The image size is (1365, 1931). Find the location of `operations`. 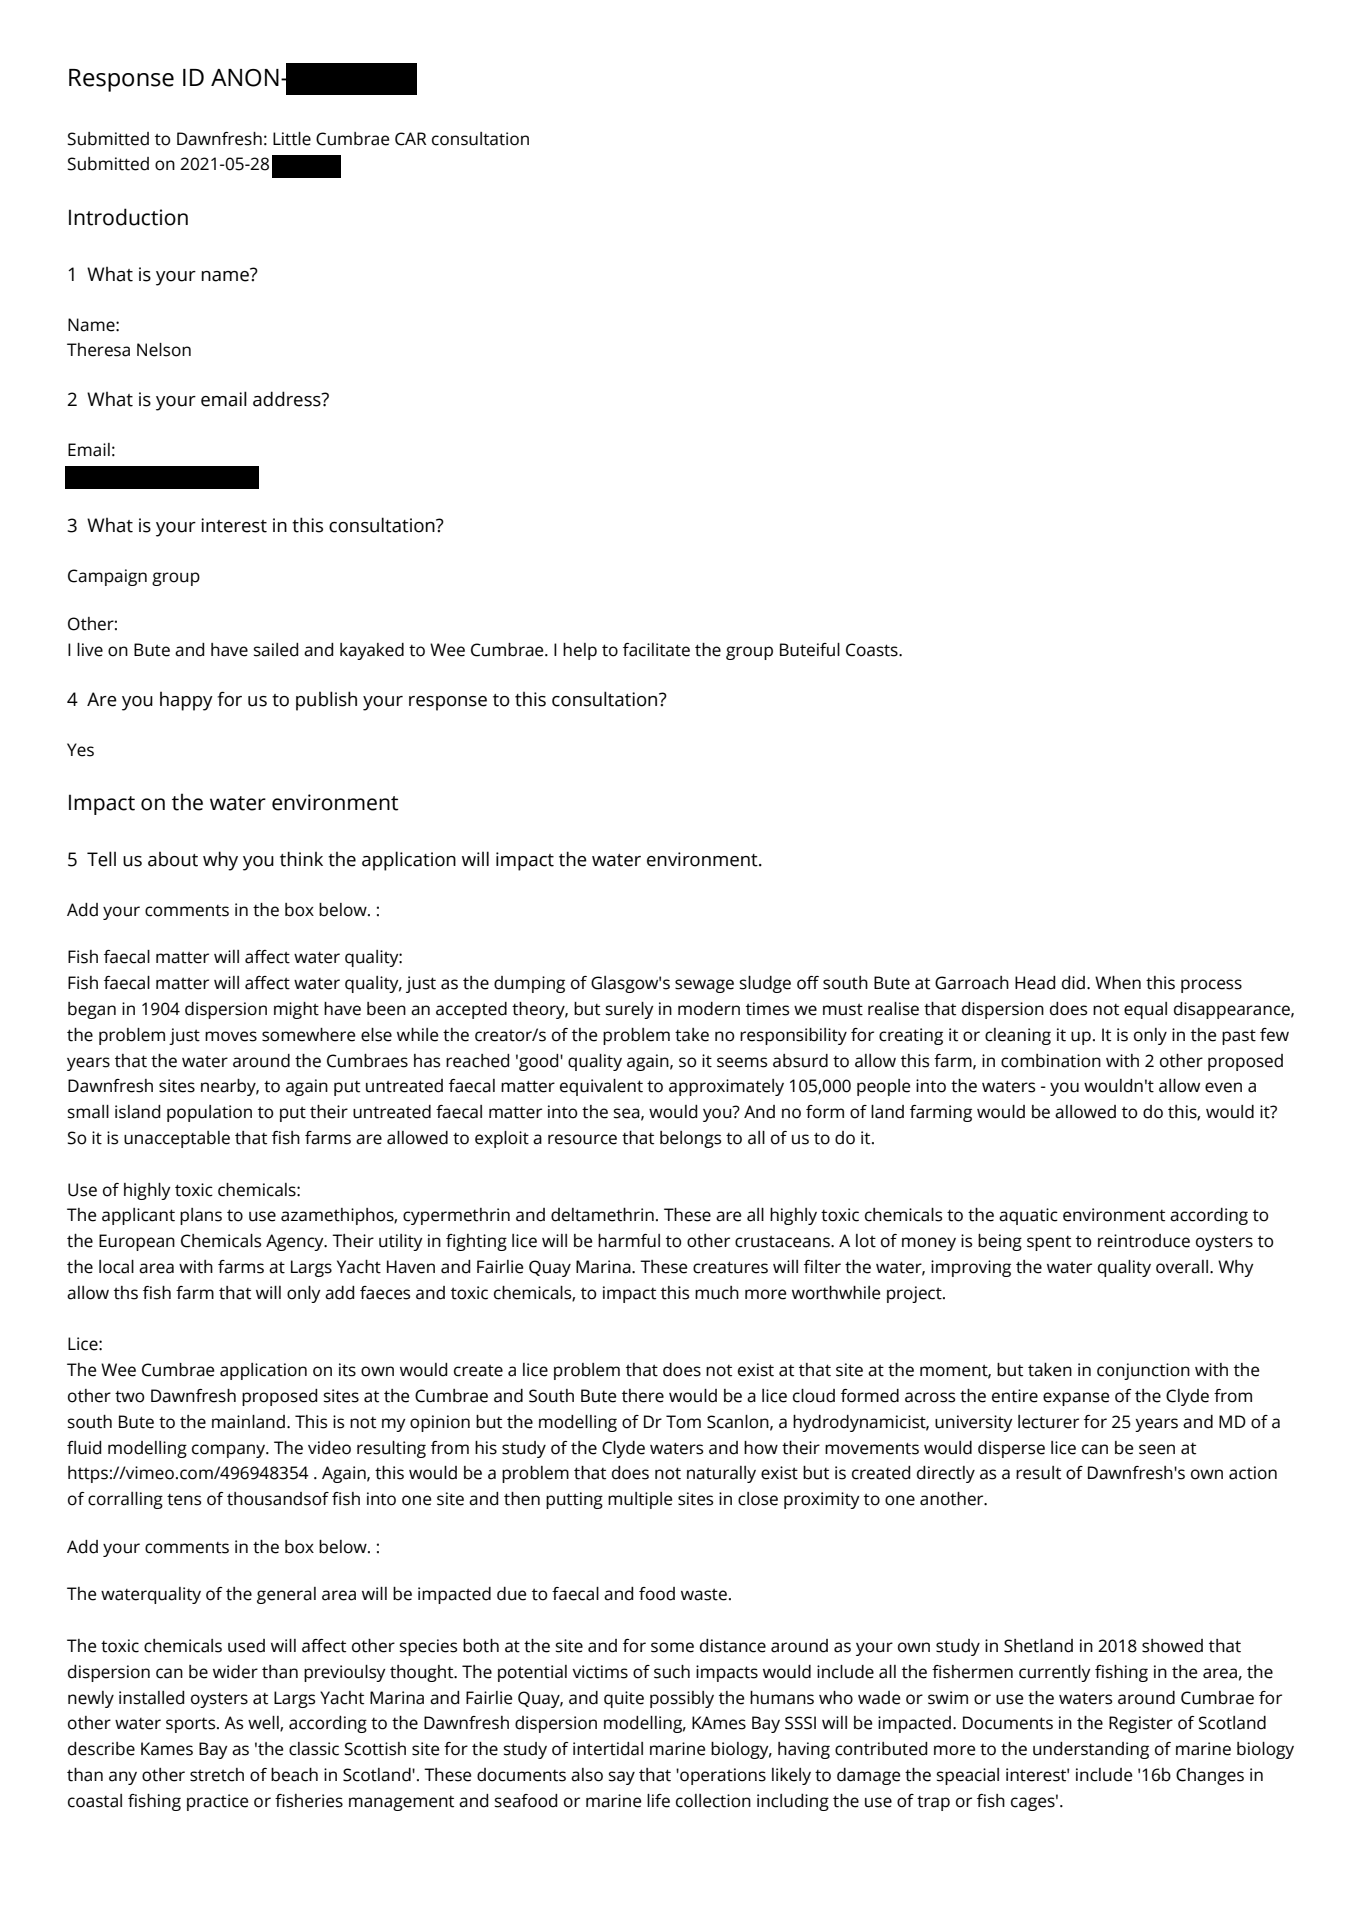

operations is located at coordinates (722, 1776).
